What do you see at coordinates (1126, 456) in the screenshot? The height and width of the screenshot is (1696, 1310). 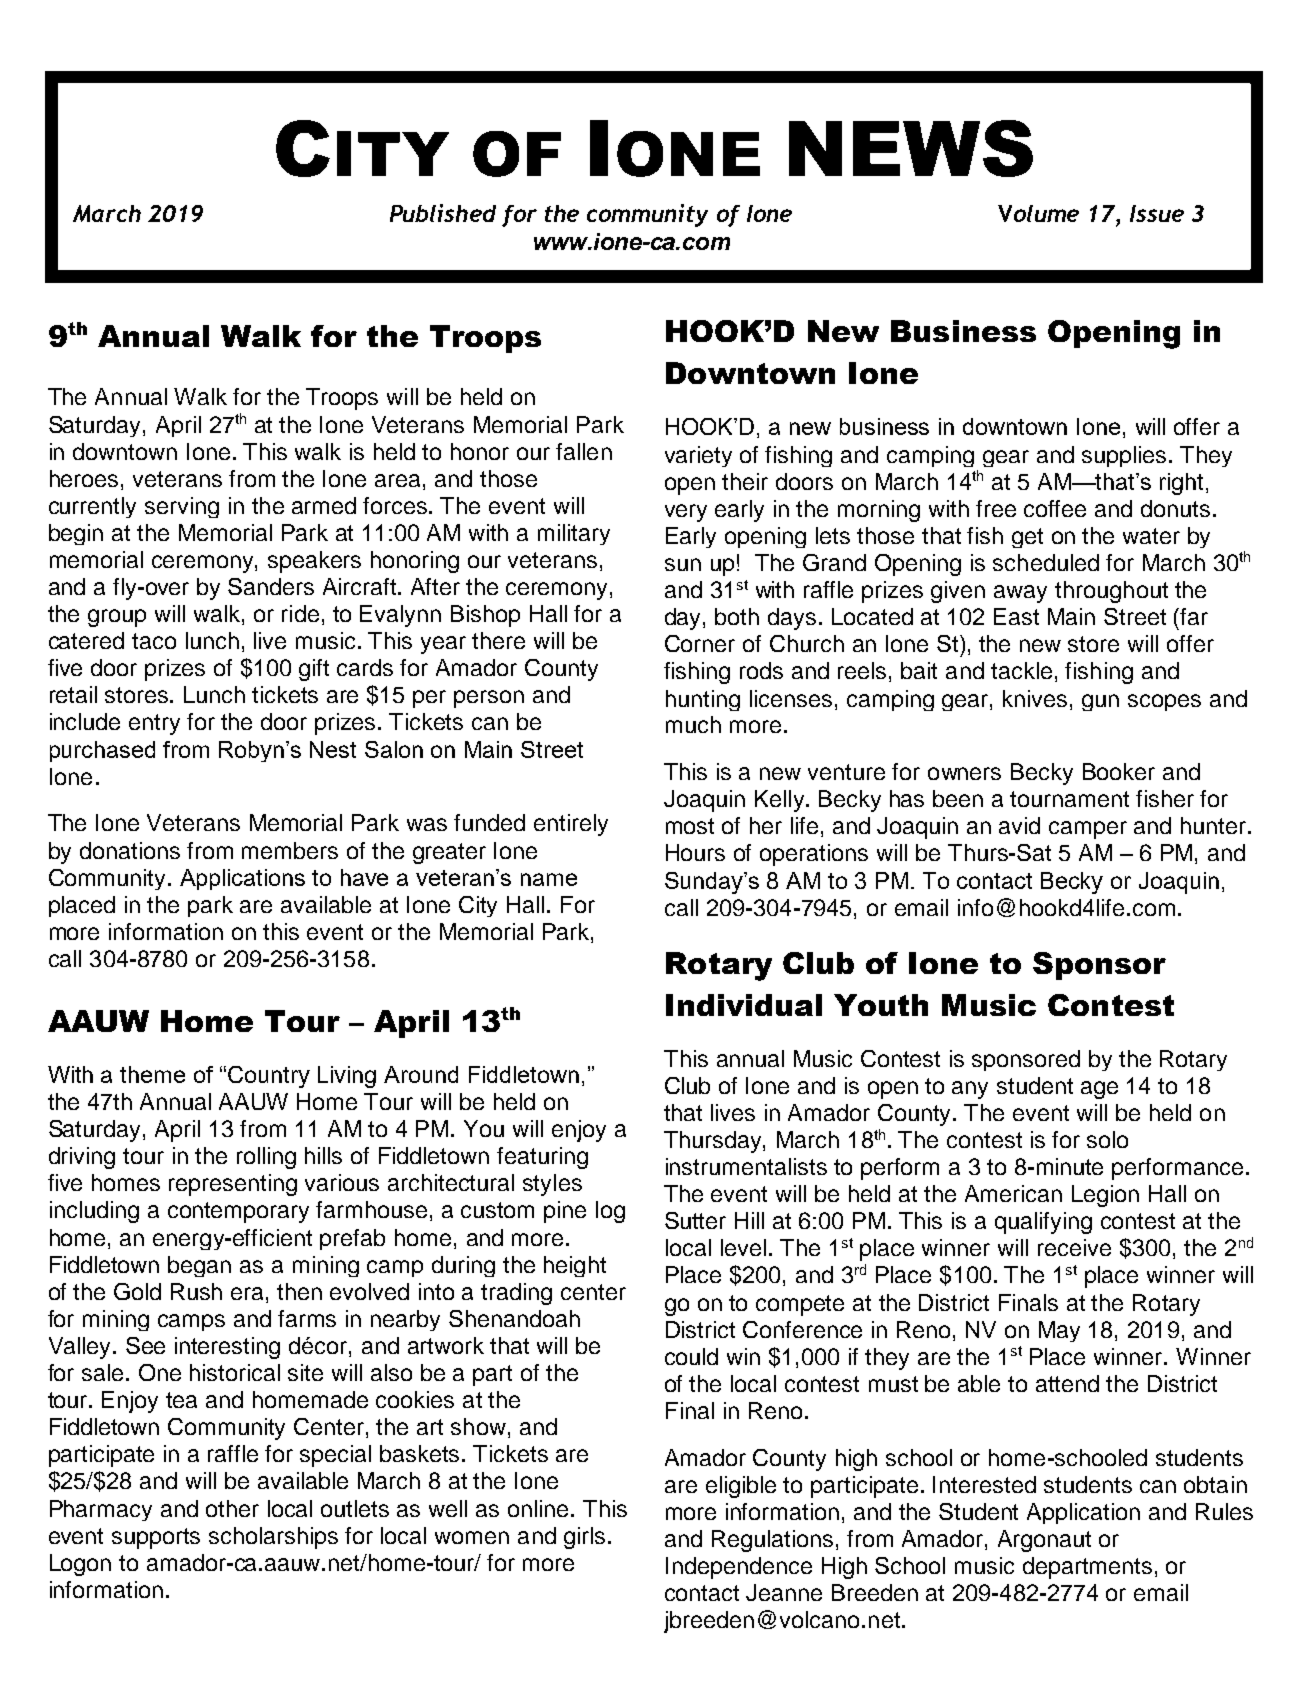 I see `supplies` at bounding box center [1126, 456].
